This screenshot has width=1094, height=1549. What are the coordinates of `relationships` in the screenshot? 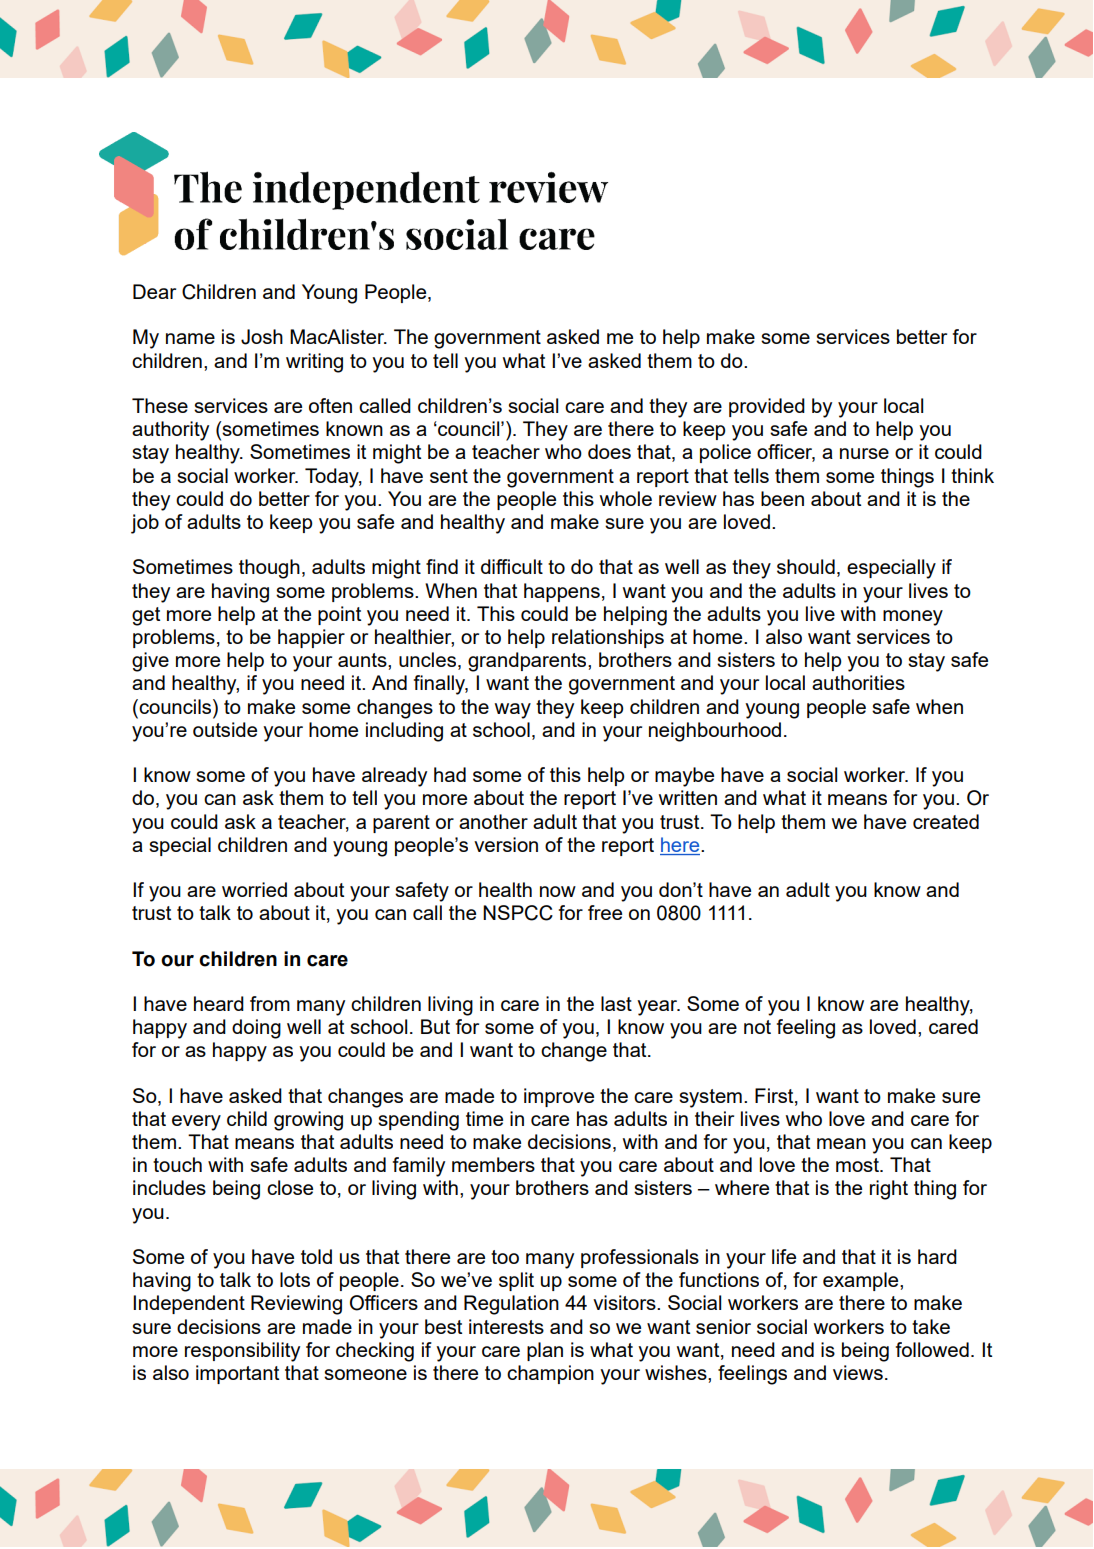 It's located at (608, 638).
